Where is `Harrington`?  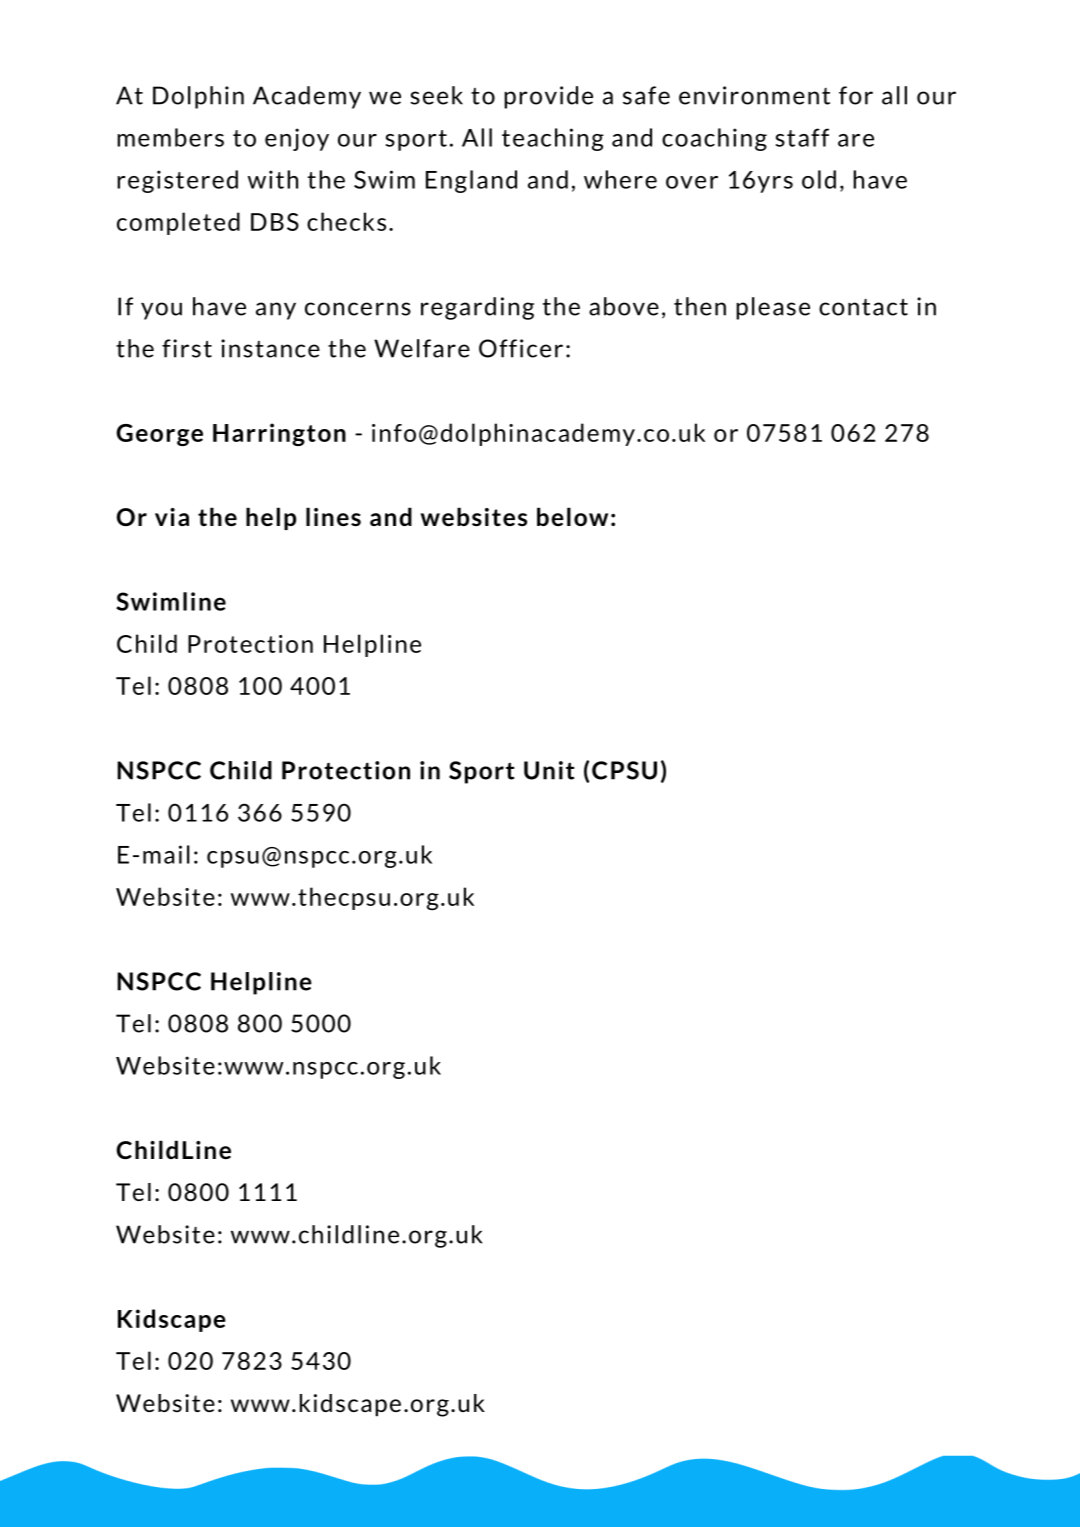
Harrington is located at coordinates (279, 434).
